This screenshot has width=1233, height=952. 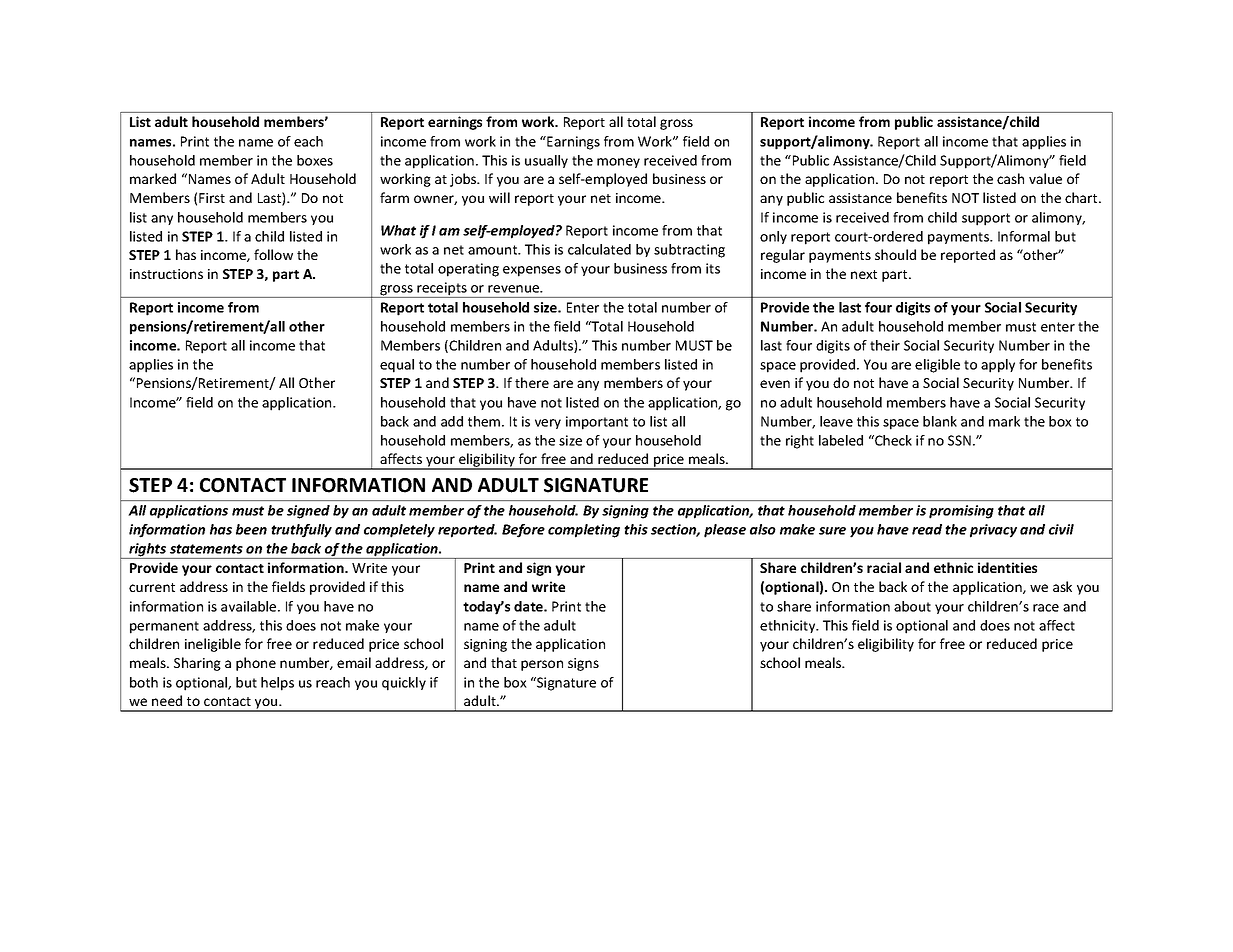 What do you see at coordinates (277, 684) in the screenshot?
I see `helps` at bounding box center [277, 684].
